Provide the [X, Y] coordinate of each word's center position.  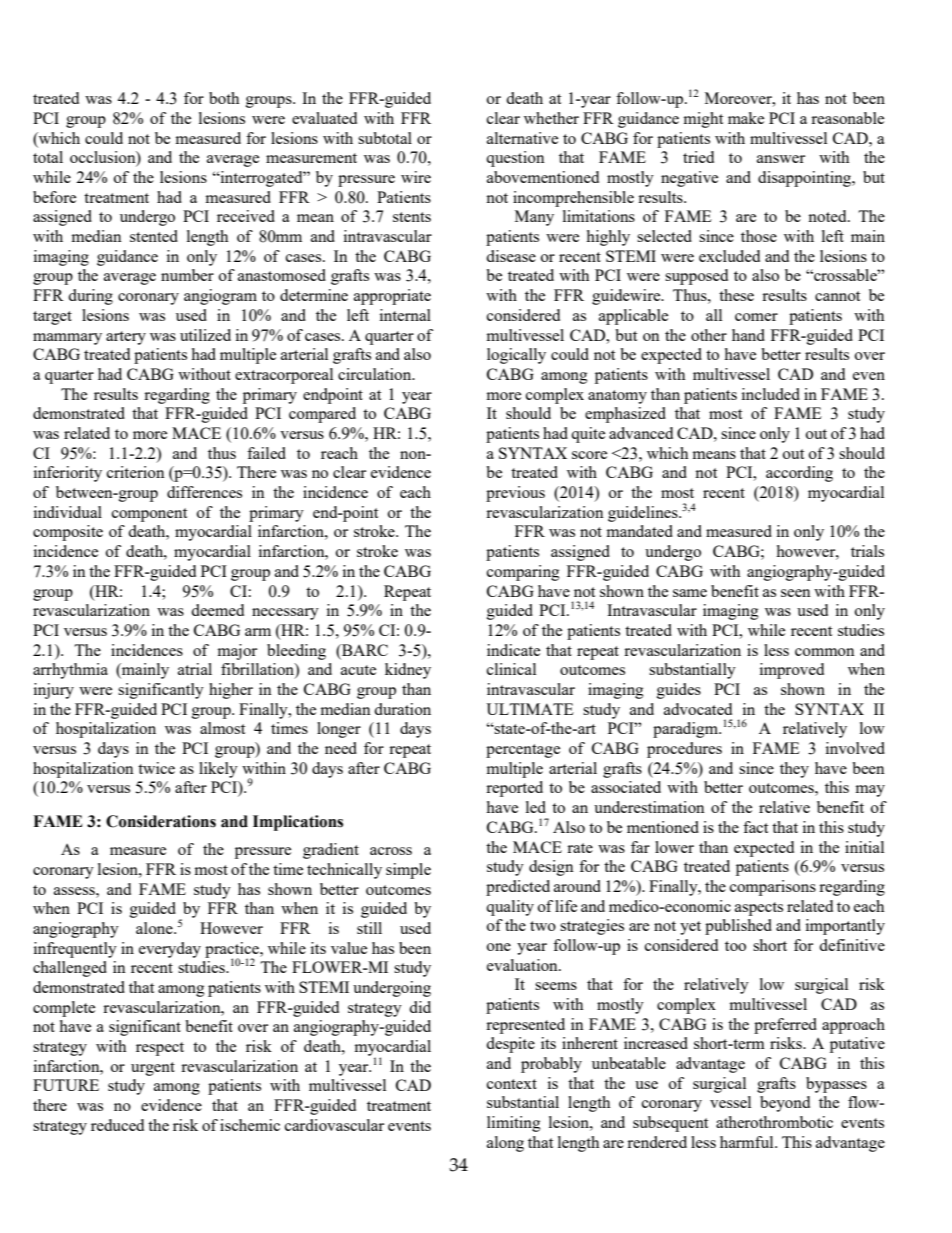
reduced [117, 1125]
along [505, 1144]
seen [796, 593]
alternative [522, 138]
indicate [513, 650]
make [746, 118]
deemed [217, 610]
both [224, 98]
